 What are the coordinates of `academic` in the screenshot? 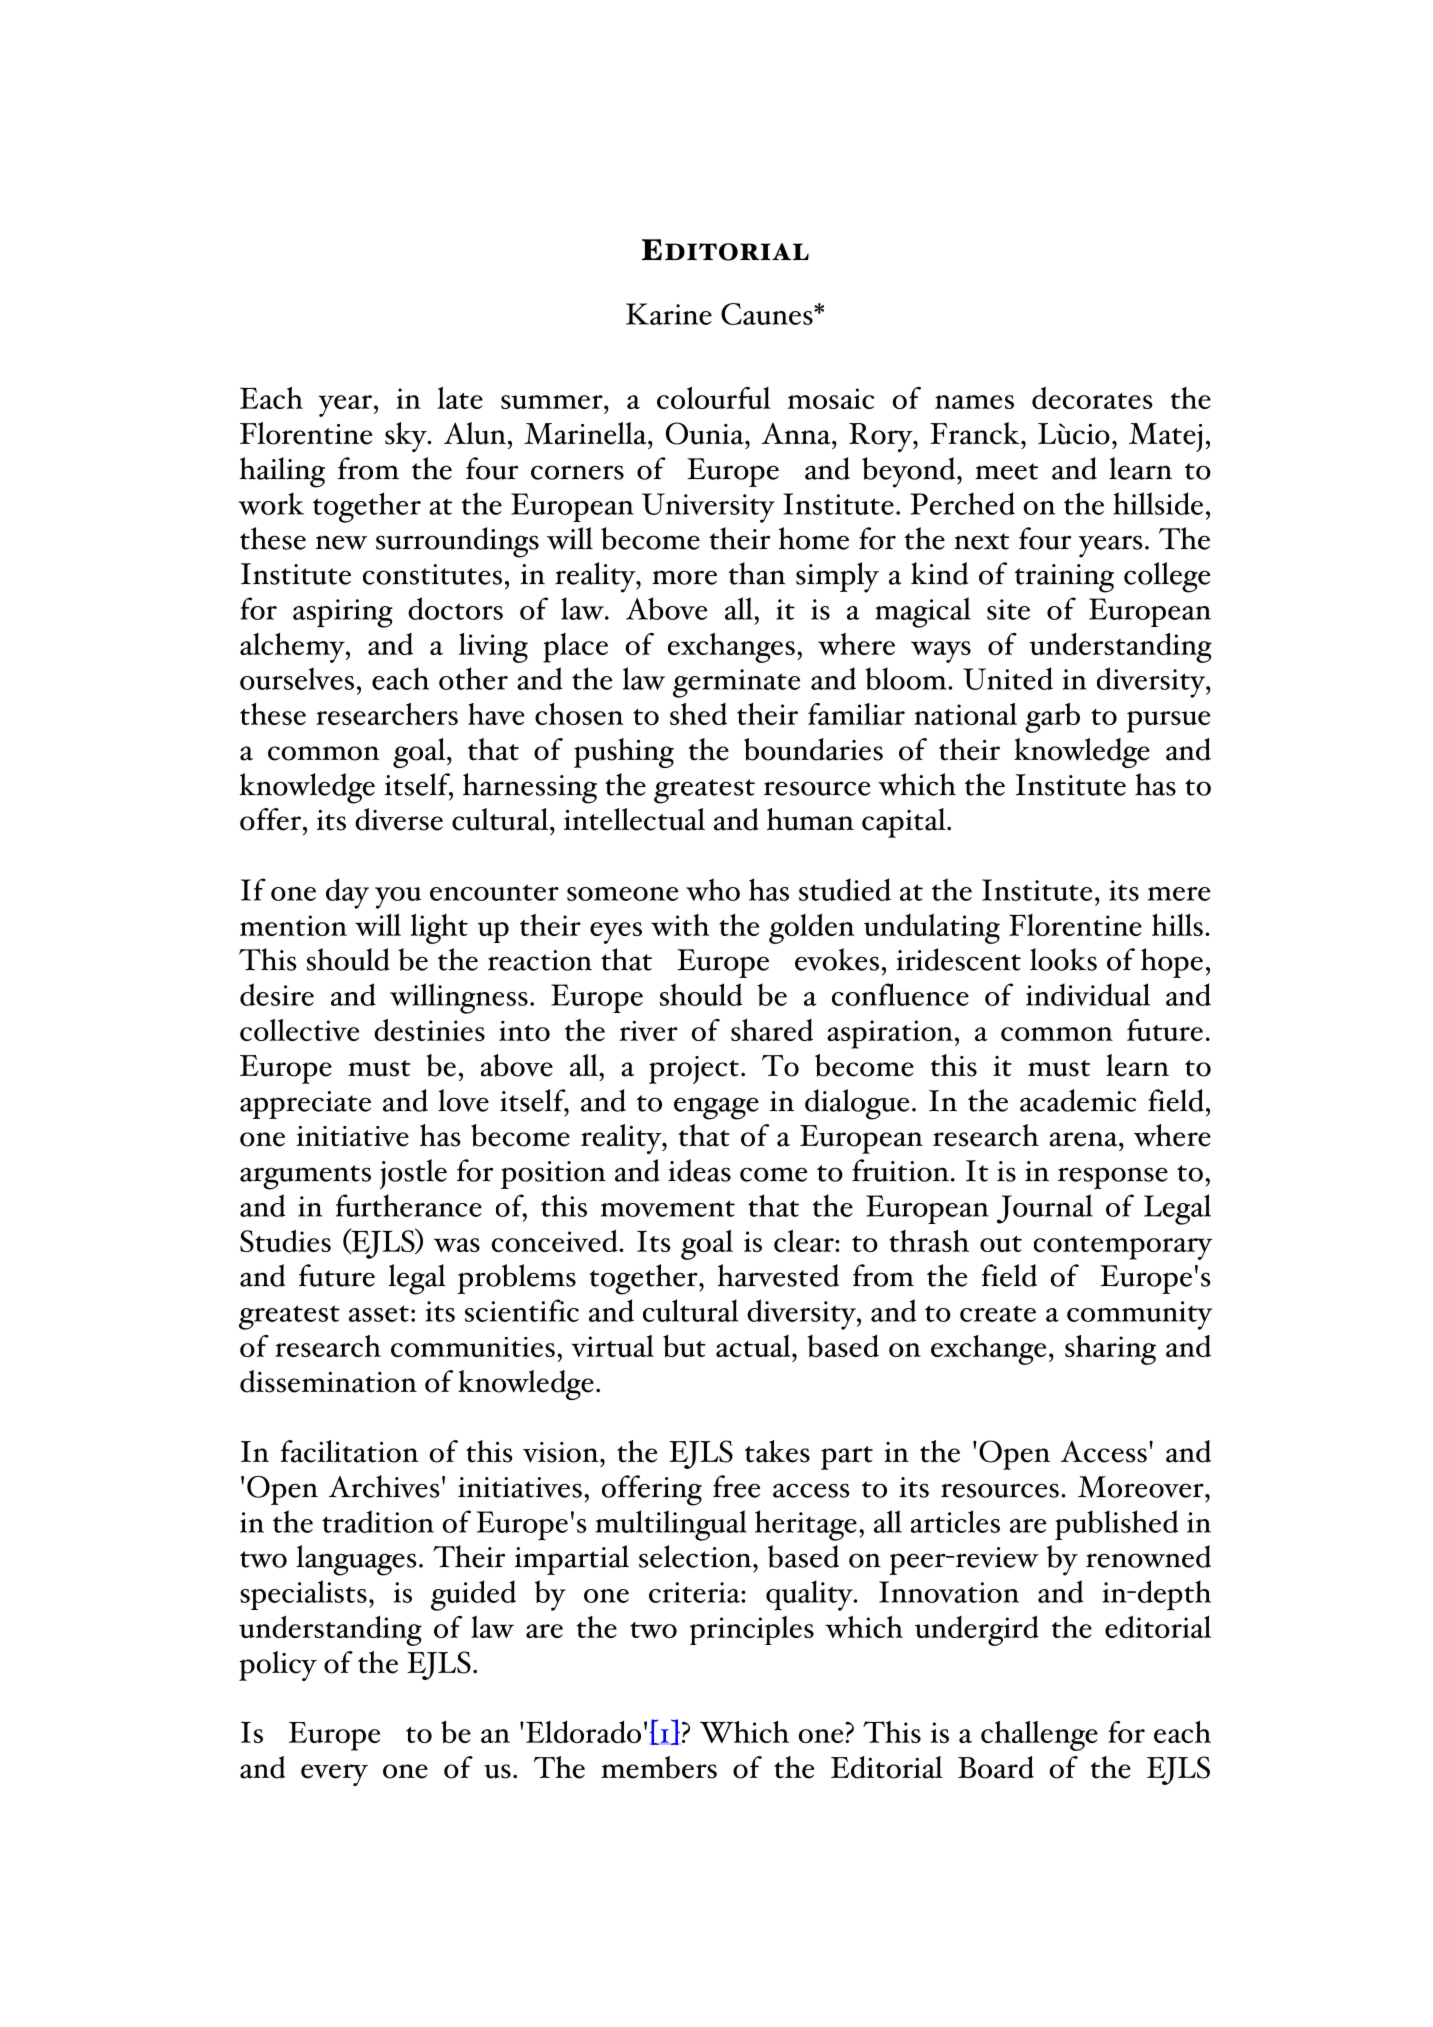 It's located at (1078, 1100).
